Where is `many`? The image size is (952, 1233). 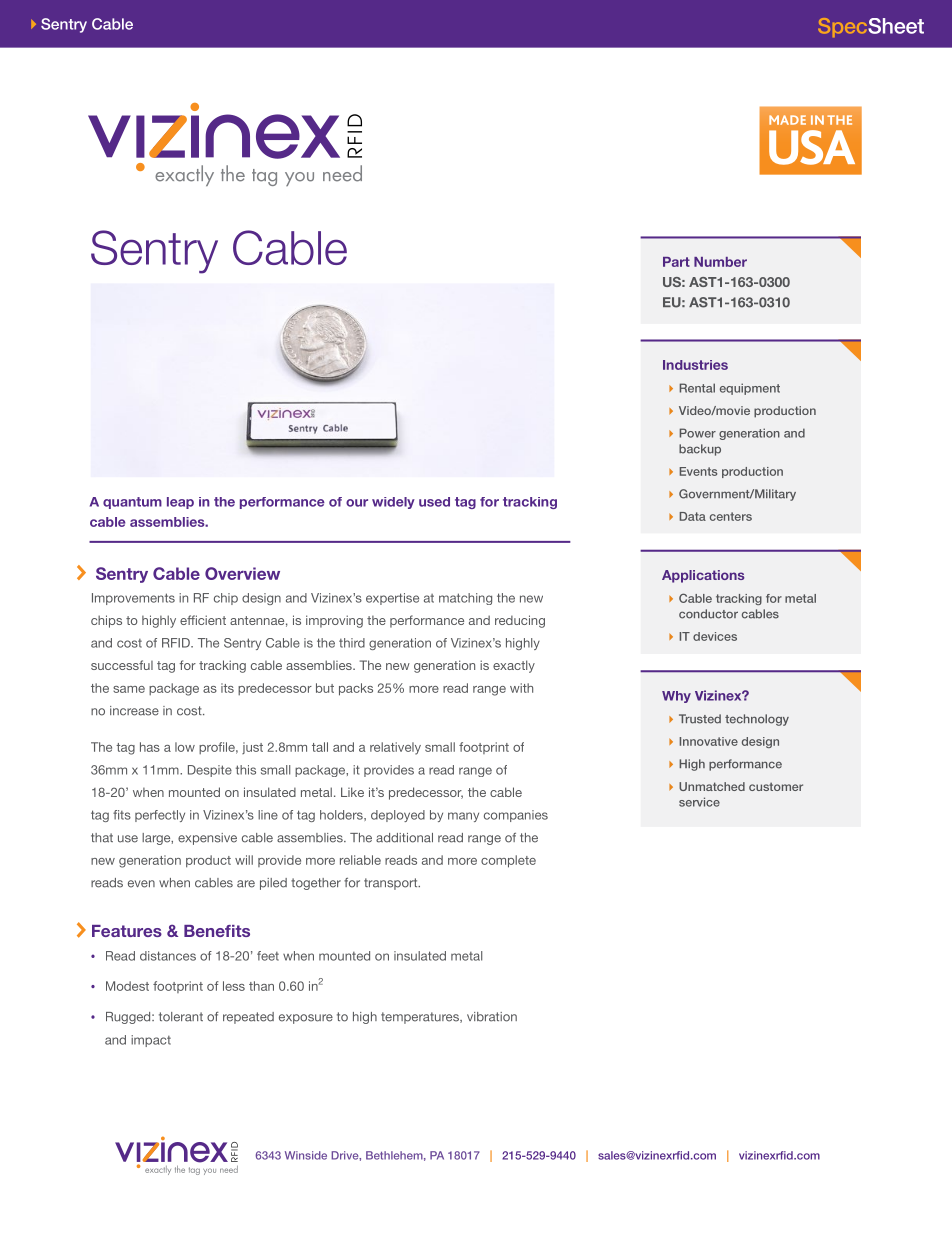 many is located at coordinates (463, 817).
